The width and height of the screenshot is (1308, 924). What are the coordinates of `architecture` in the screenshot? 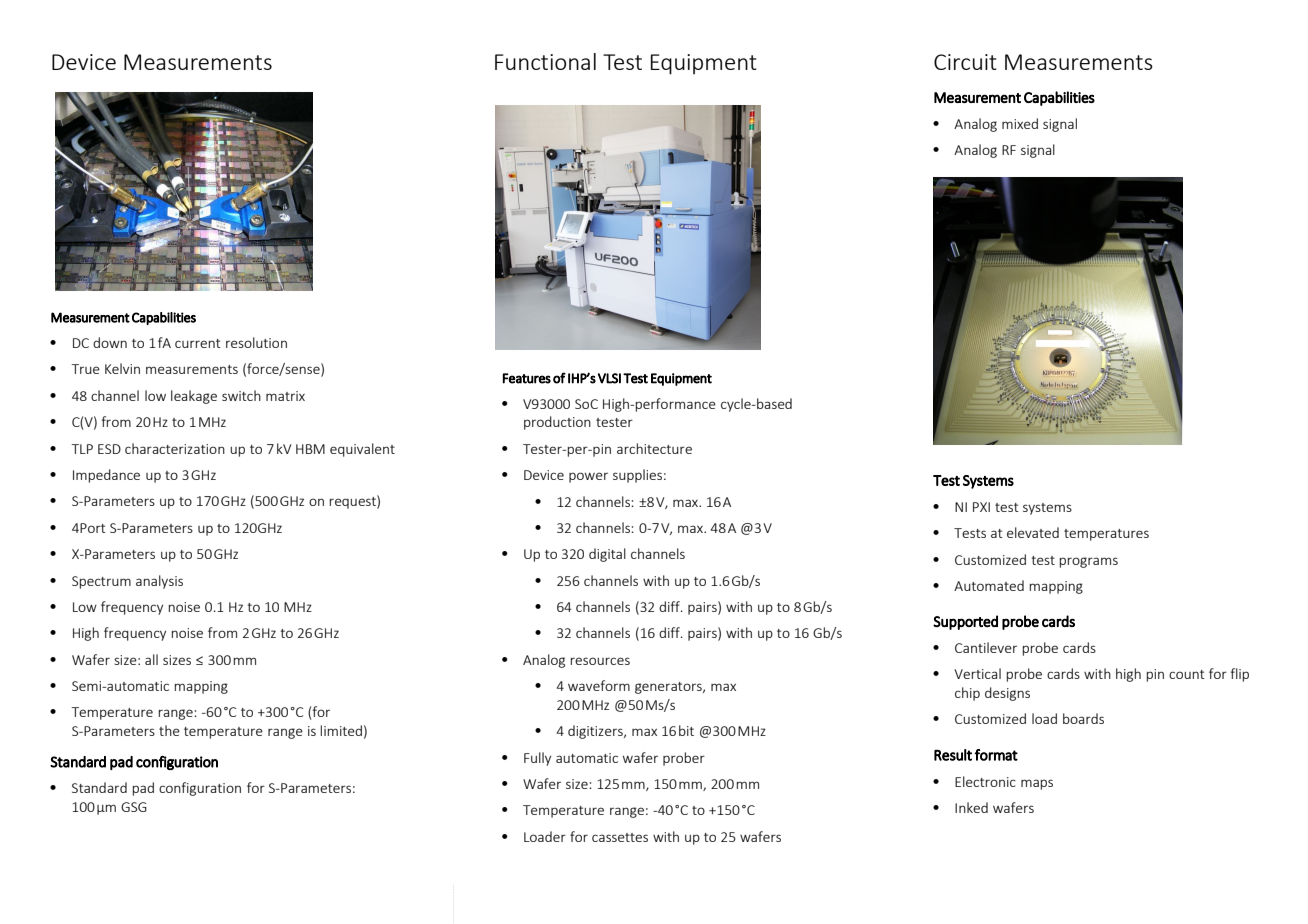 It's located at (654, 448).
